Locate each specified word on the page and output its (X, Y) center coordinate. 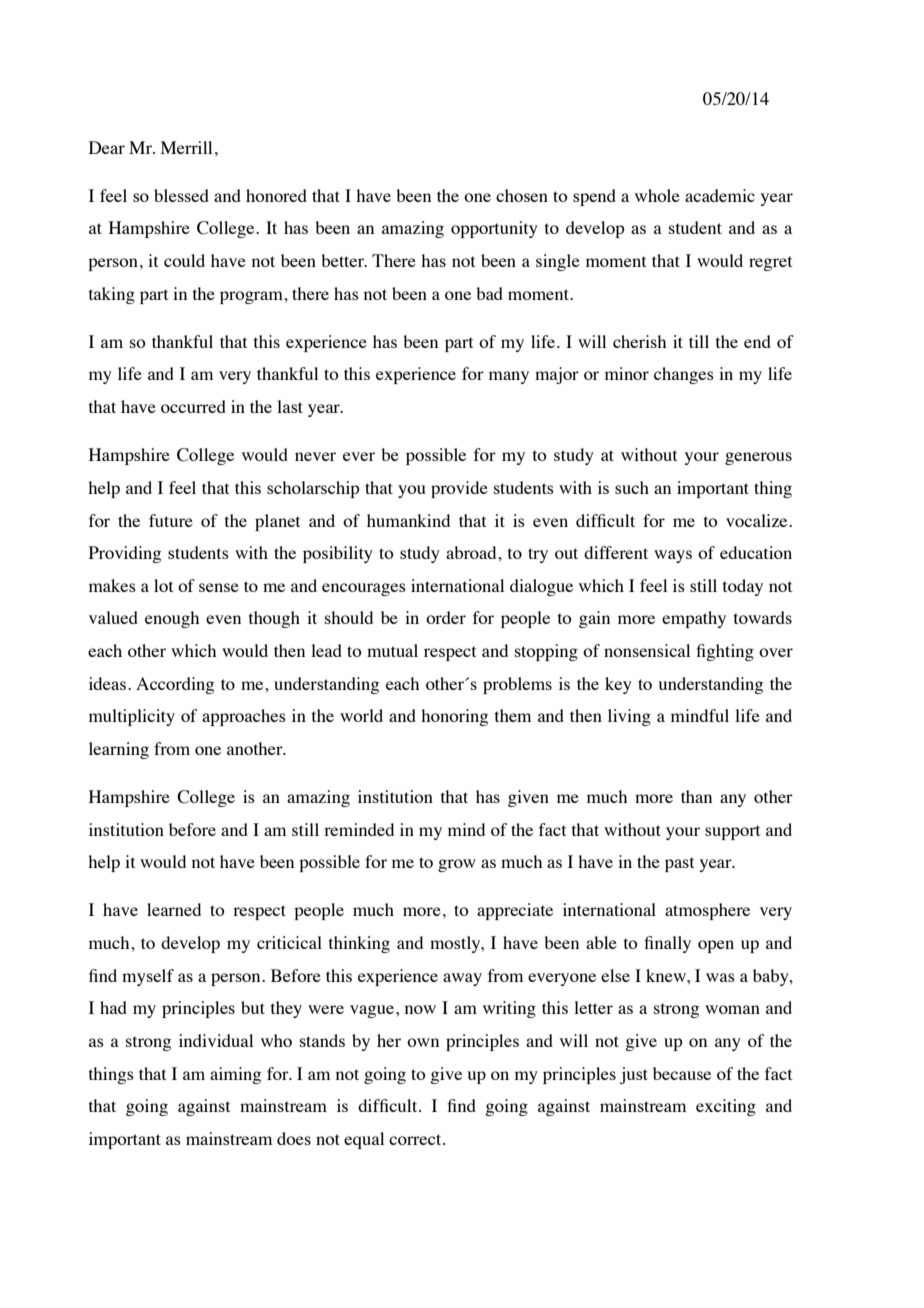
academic (720, 195)
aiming (235, 1075)
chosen (522, 195)
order (446, 617)
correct (416, 1139)
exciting (726, 1107)
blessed (181, 195)
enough (172, 619)
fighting (725, 652)
